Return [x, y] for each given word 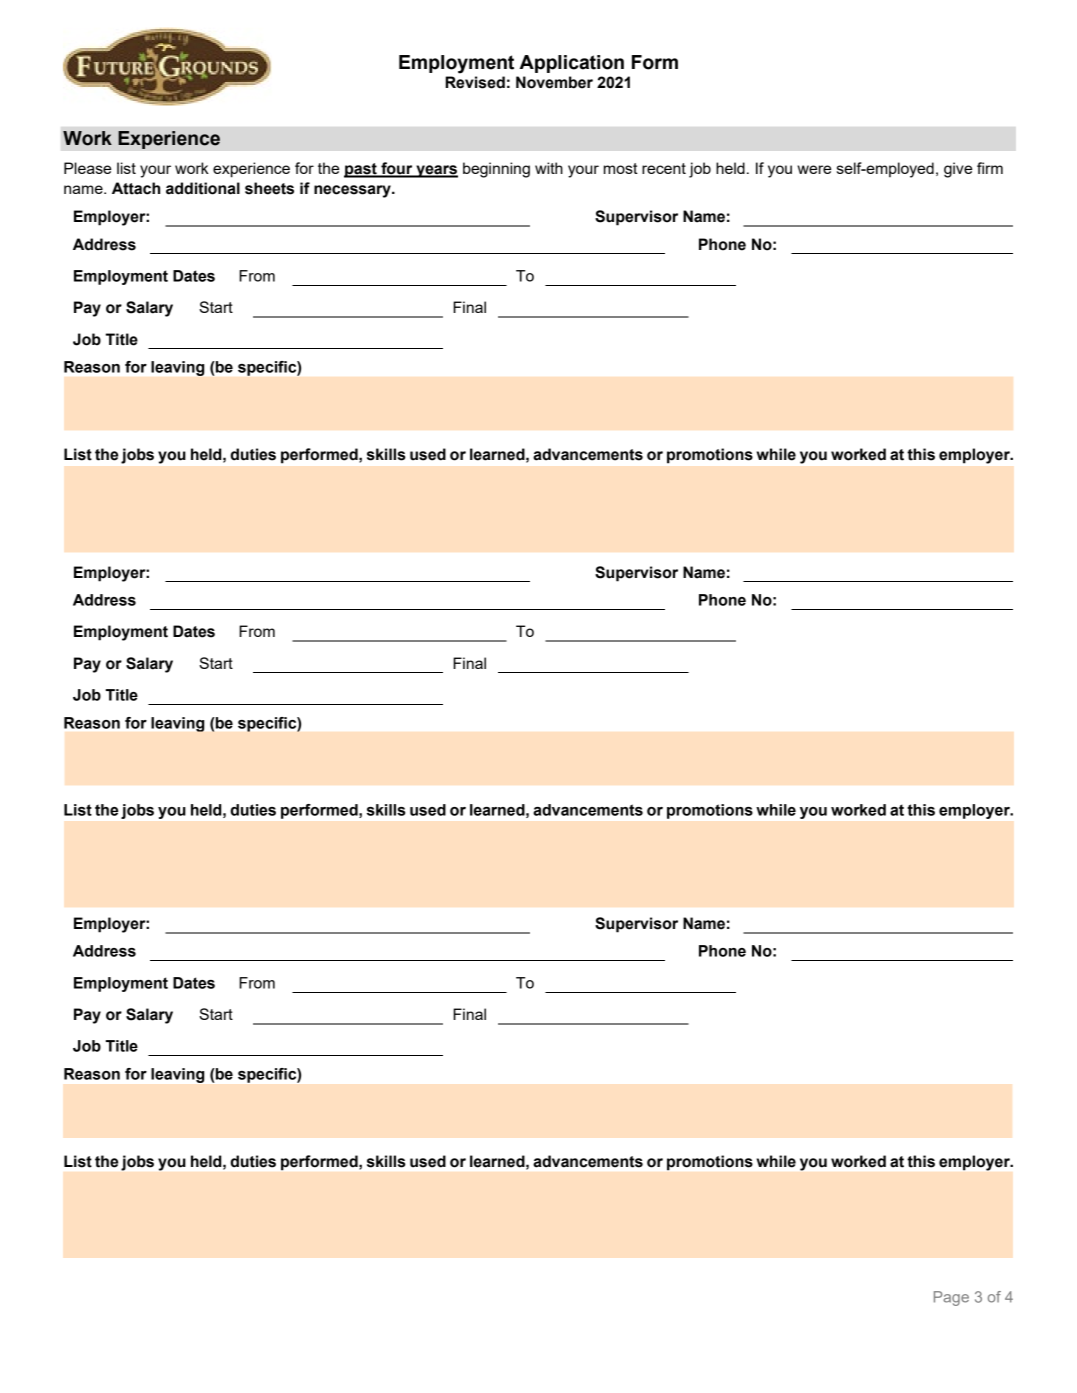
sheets [269, 188]
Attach [136, 188]
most [621, 168]
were [814, 169]
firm [990, 168]
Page [951, 1298]
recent [664, 168]
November [554, 82]
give [958, 170]
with [549, 168]
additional [203, 188]
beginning [496, 170]
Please [87, 168]
